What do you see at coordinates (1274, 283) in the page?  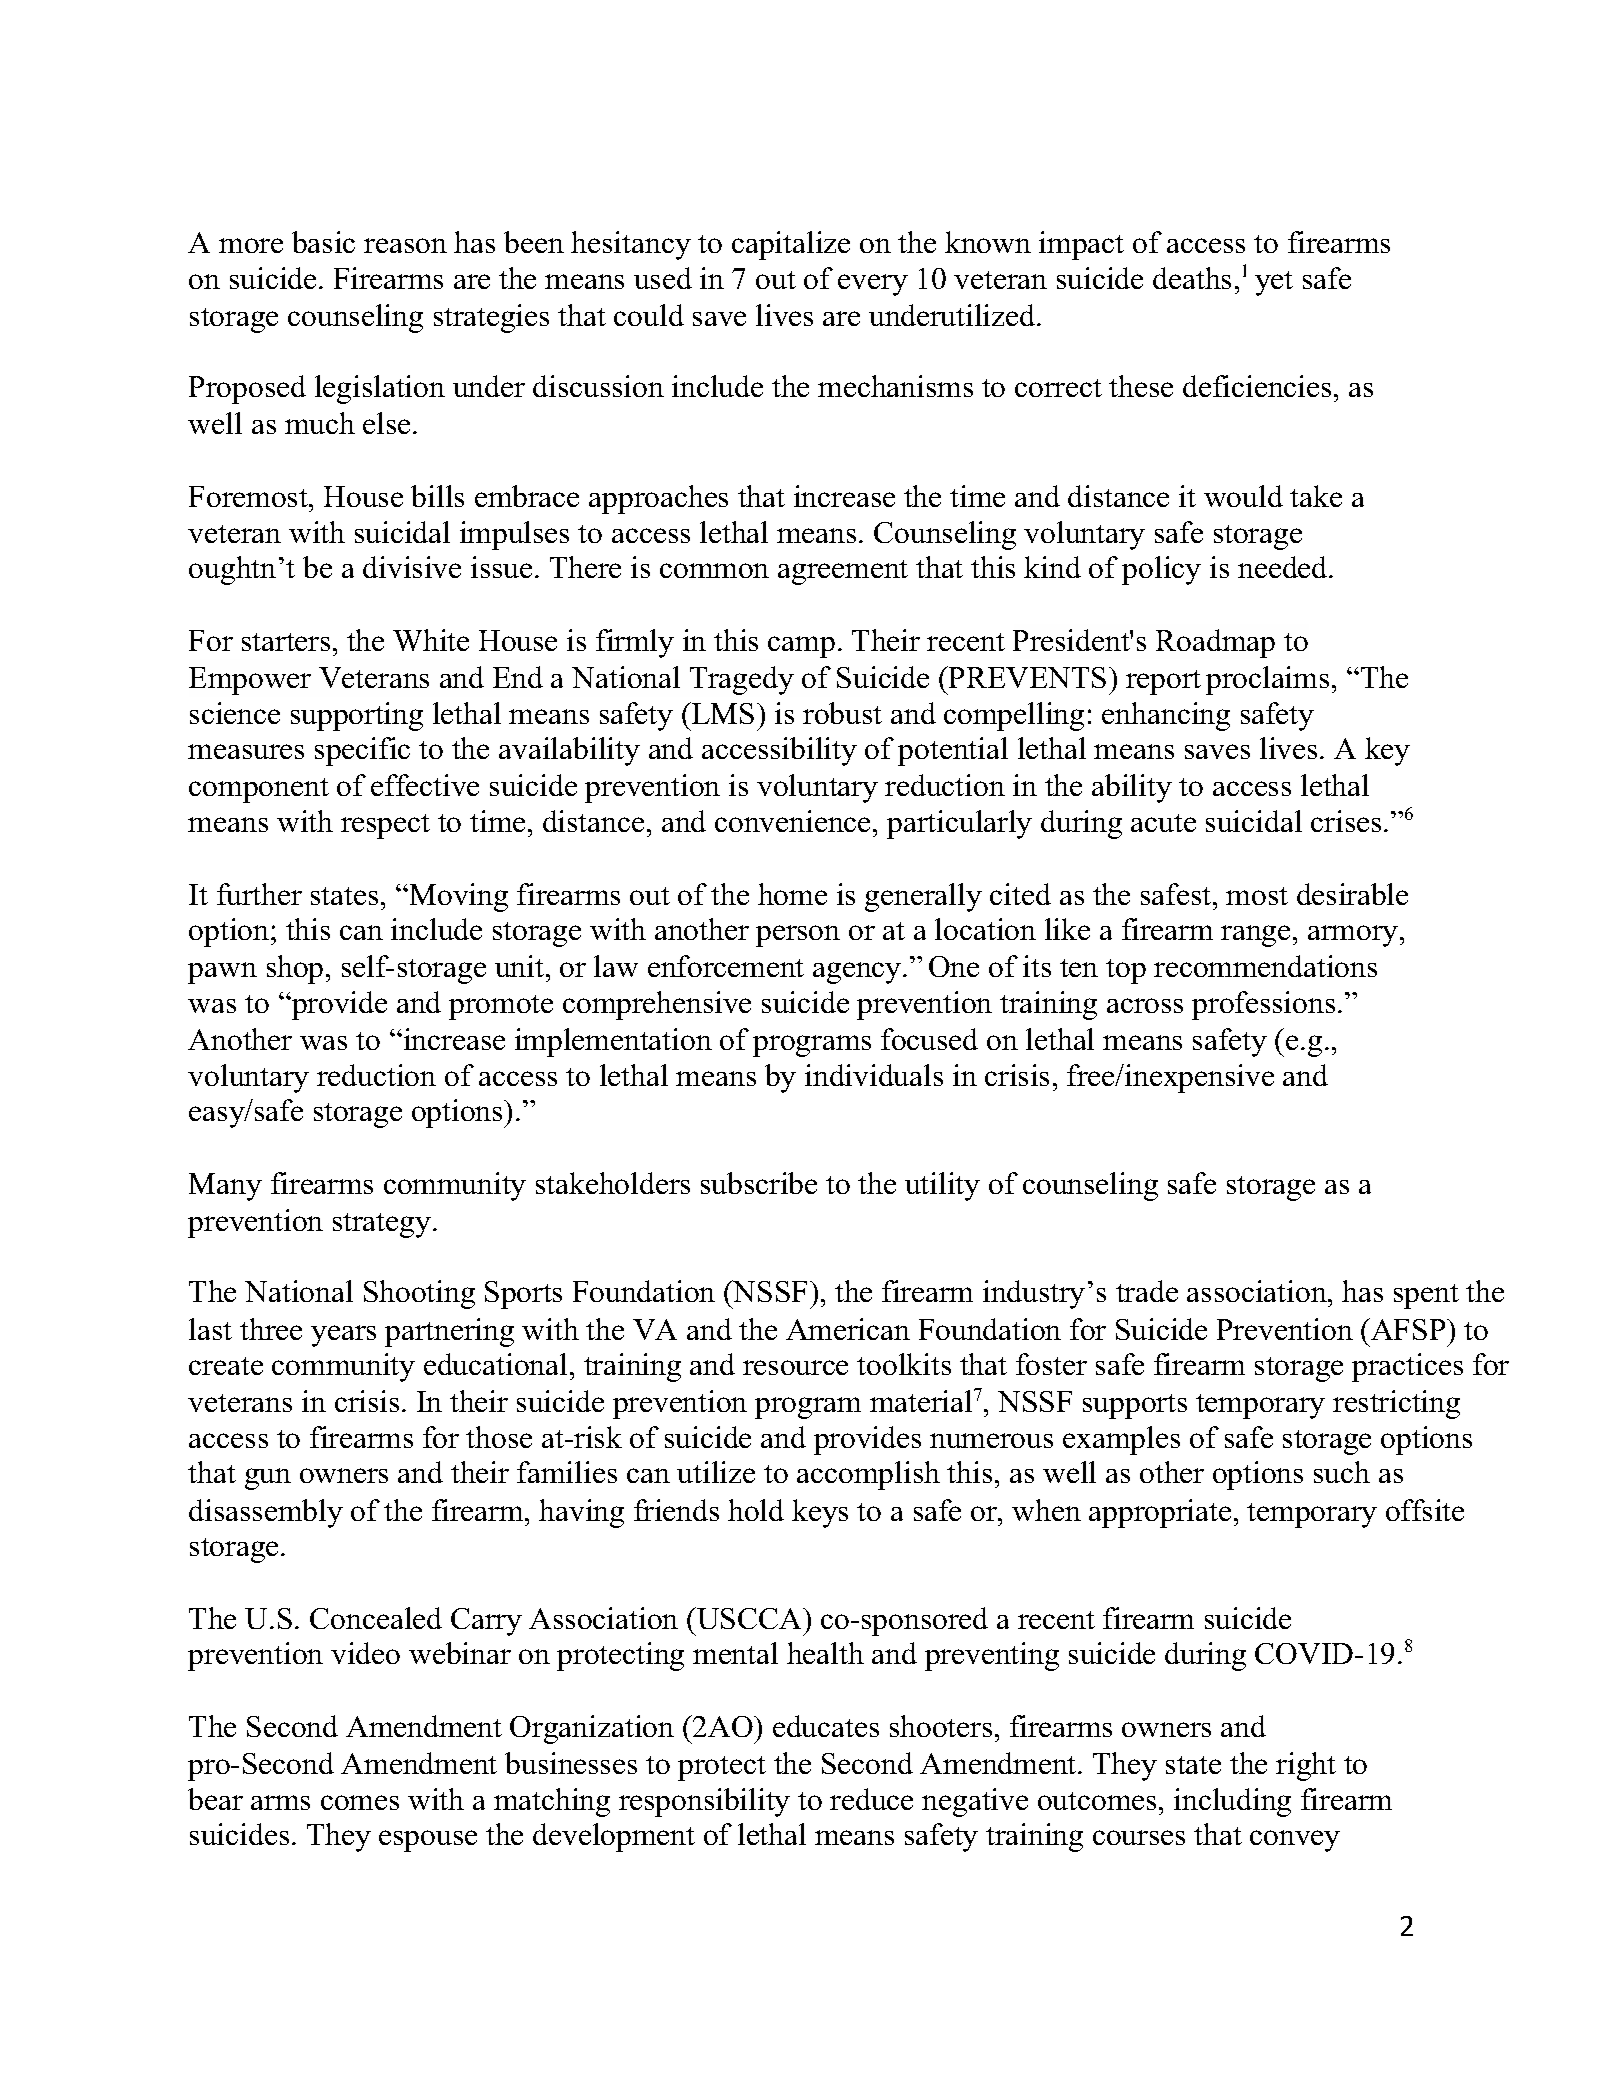 I see `yet` at bounding box center [1274, 283].
